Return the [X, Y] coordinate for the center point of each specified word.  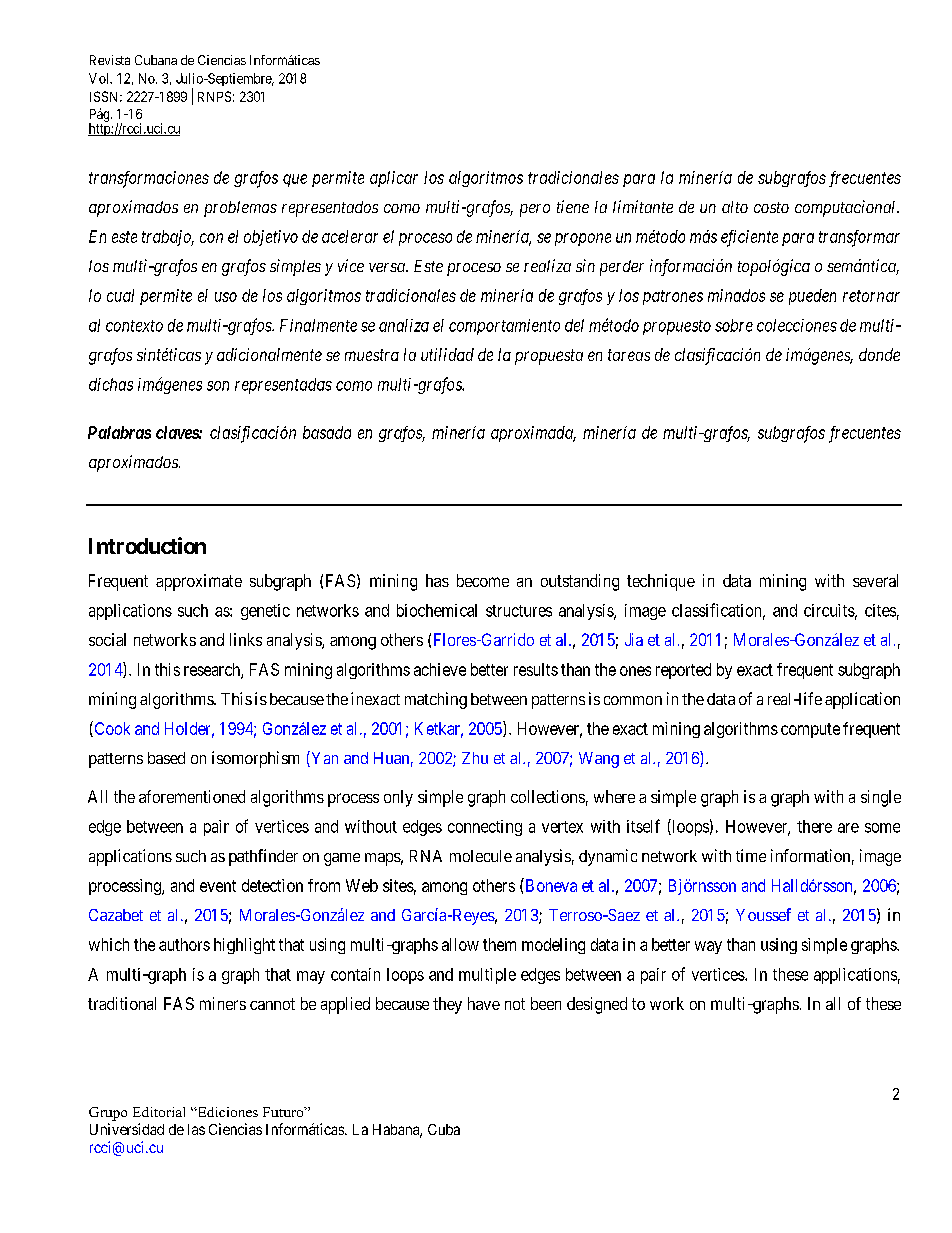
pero [535, 210]
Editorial [159, 1112]
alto [735, 207]
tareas [629, 355]
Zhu [475, 758]
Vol [100, 78]
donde [879, 354]
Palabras [119, 432]
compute [810, 730]
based [166, 758]
